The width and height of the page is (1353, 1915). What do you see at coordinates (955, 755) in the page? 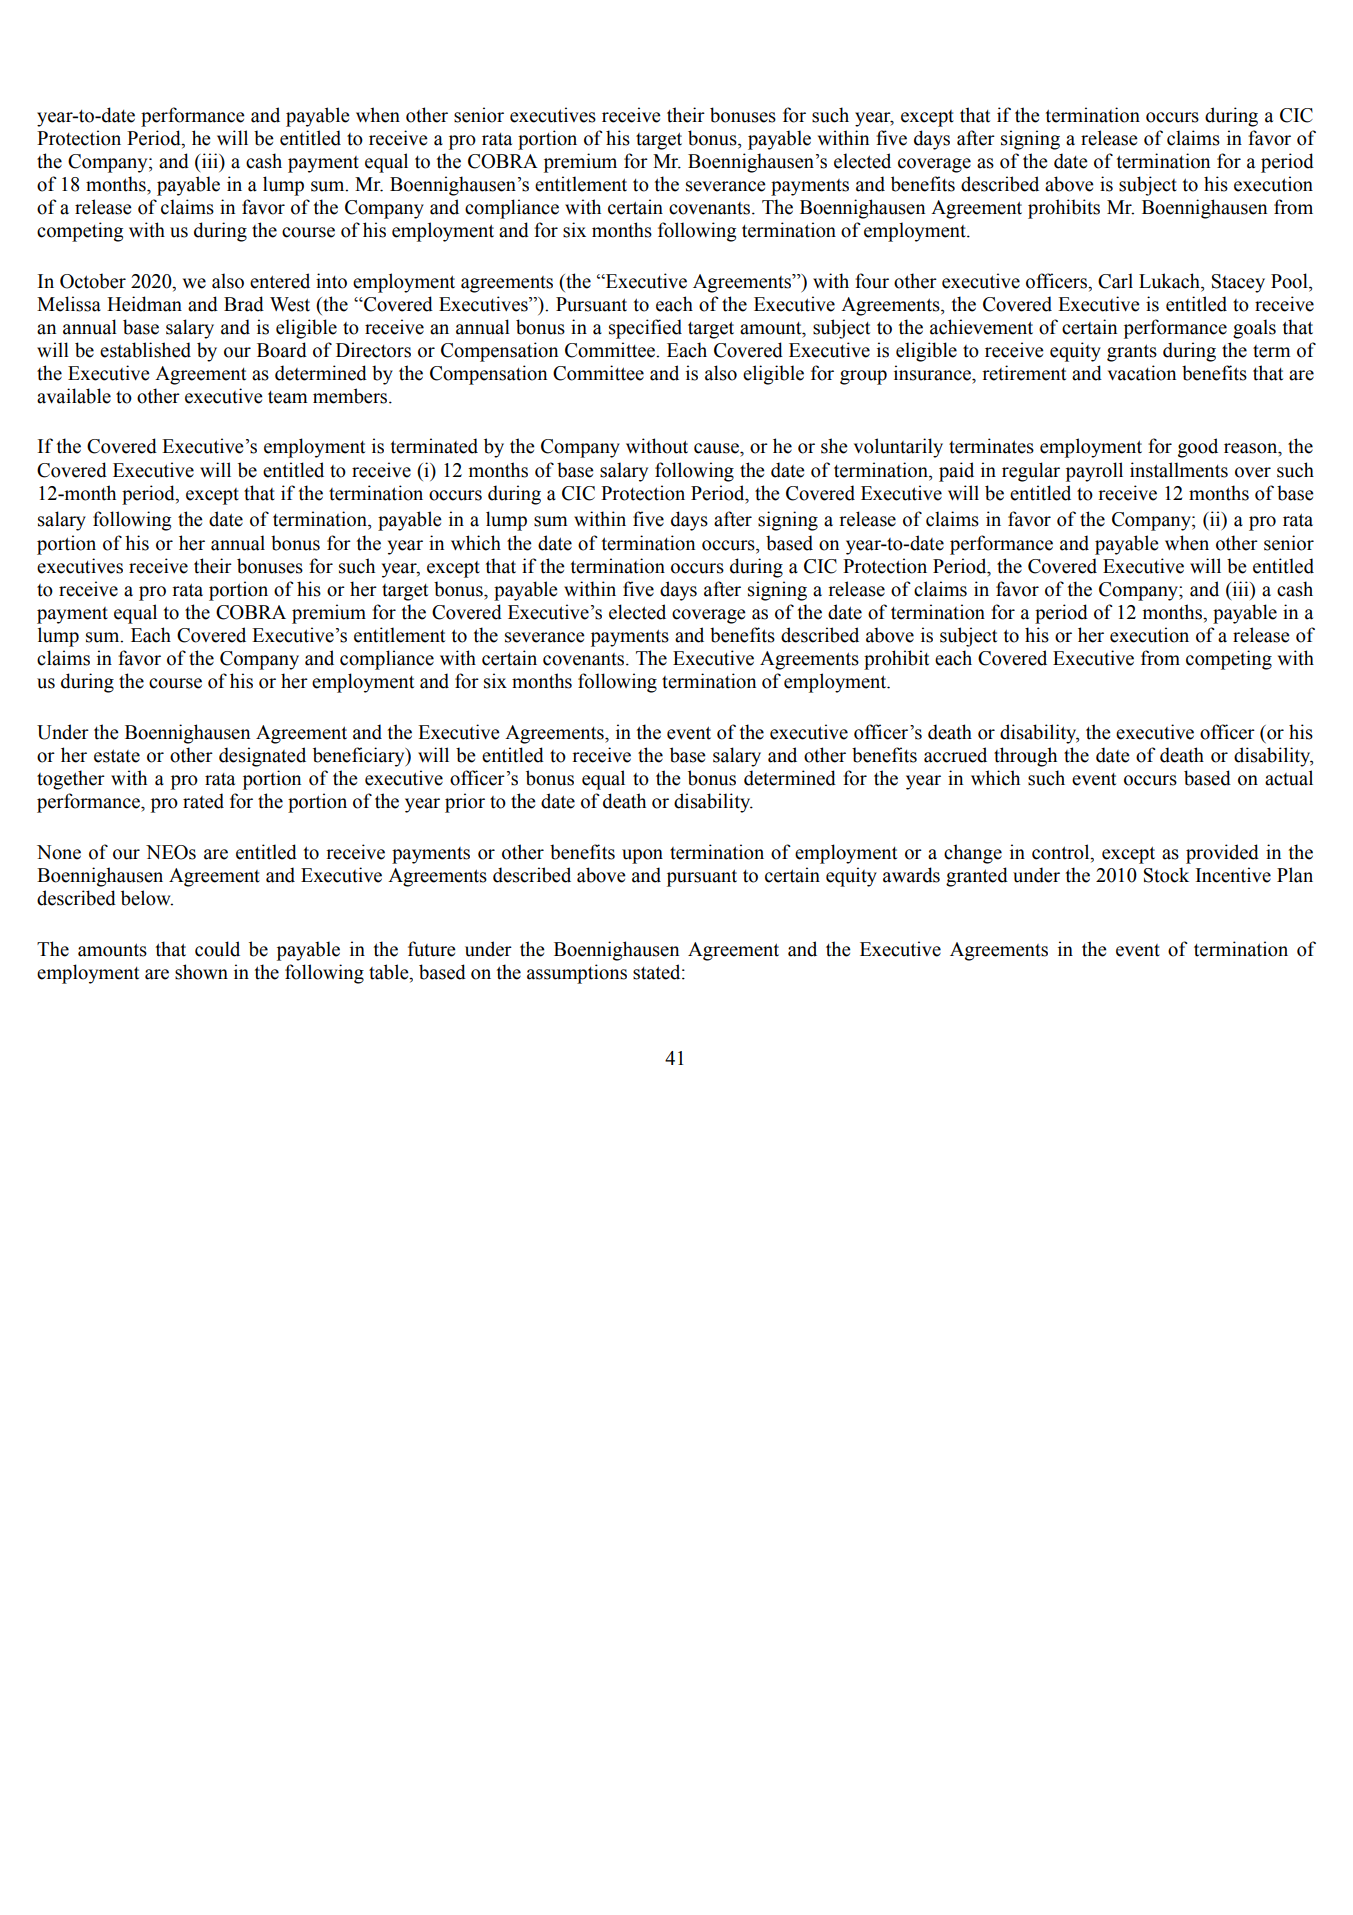
I see `accrued` at bounding box center [955, 755].
